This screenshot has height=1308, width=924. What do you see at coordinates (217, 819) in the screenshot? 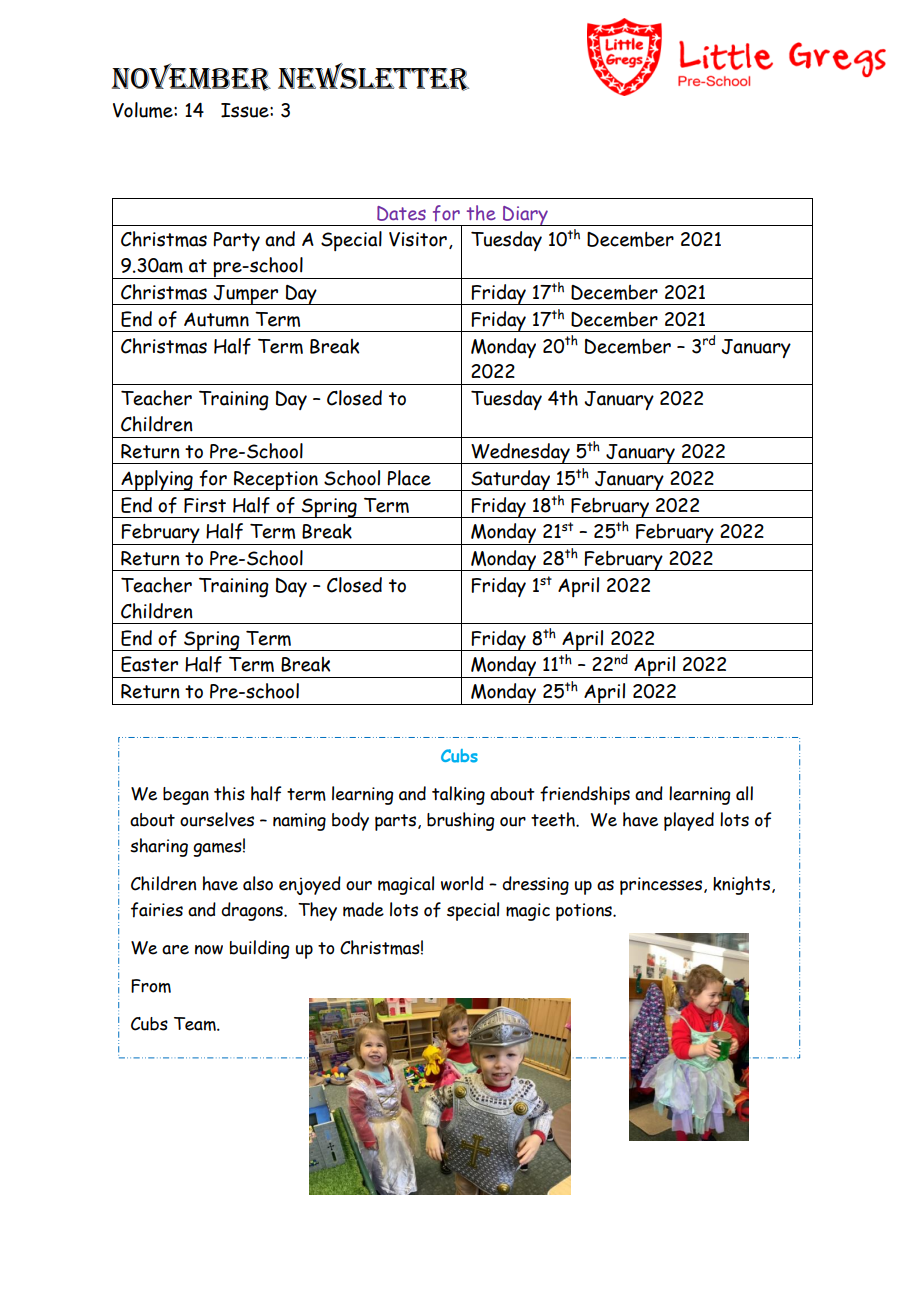
I see `ourselves` at bounding box center [217, 819].
